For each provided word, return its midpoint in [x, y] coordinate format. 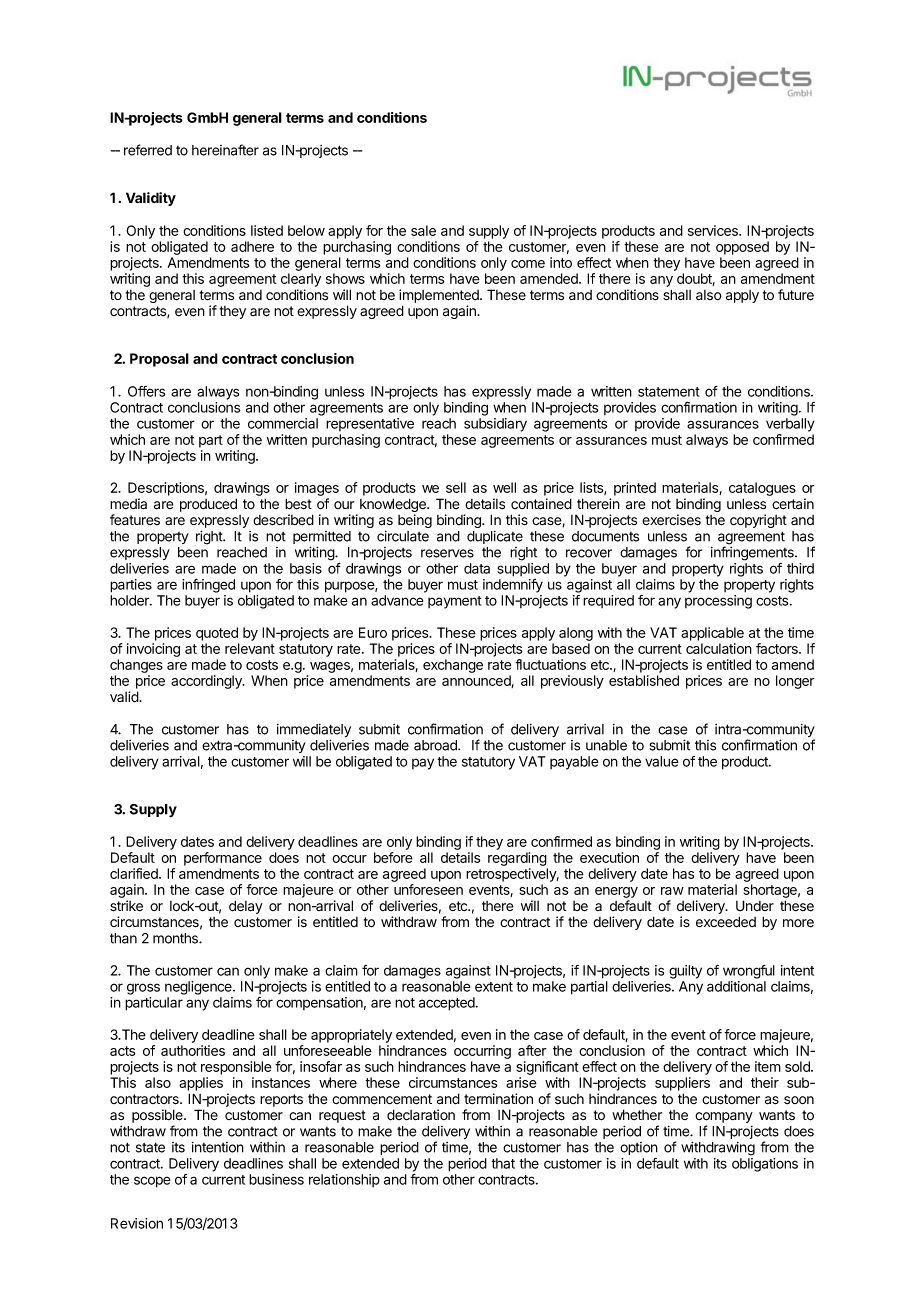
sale [423, 230]
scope [152, 1182]
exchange [453, 666]
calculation [719, 648]
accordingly [207, 682]
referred [148, 150]
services [714, 230]
